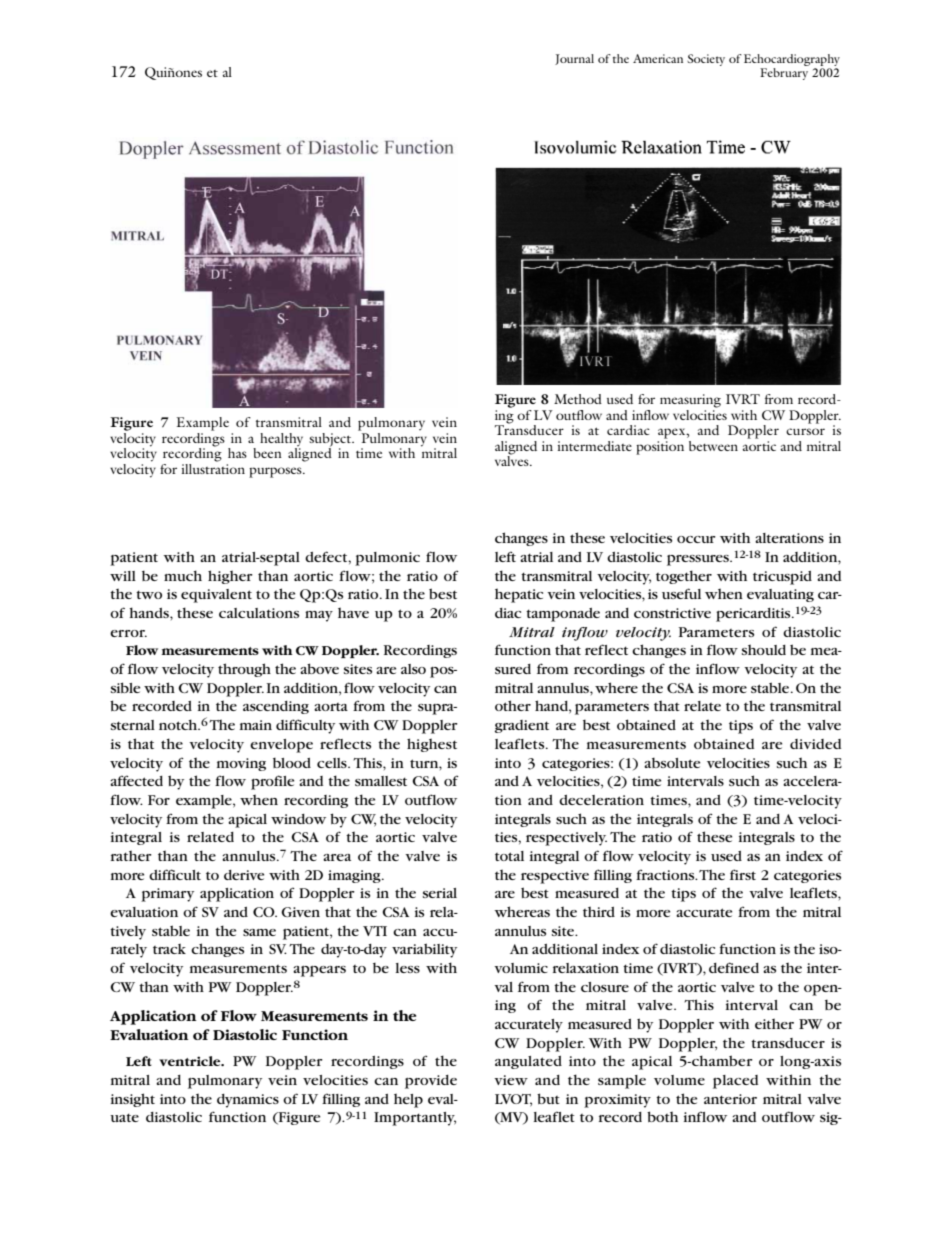 This image has width=952, height=1233. Describe the element at coordinates (578, 399) in the image. I see `Method` at that location.
